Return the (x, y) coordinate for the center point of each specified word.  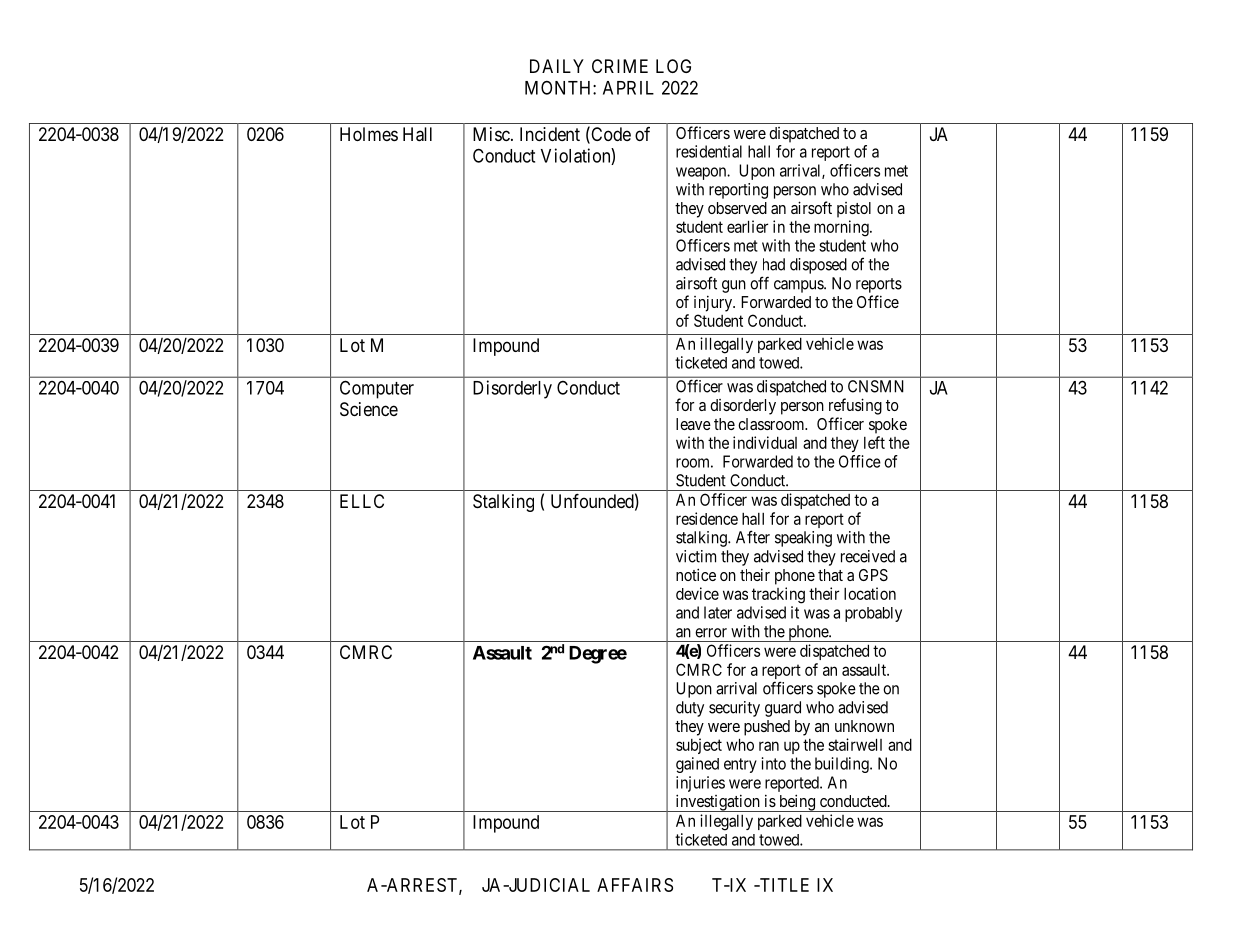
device (697, 593)
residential (709, 151)
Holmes (369, 134)
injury (714, 303)
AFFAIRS (635, 885)
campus (799, 286)
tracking (778, 595)
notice (696, 574)
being (797, 803)
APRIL (628, 88)
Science (369, 409)
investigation (717, 803)
